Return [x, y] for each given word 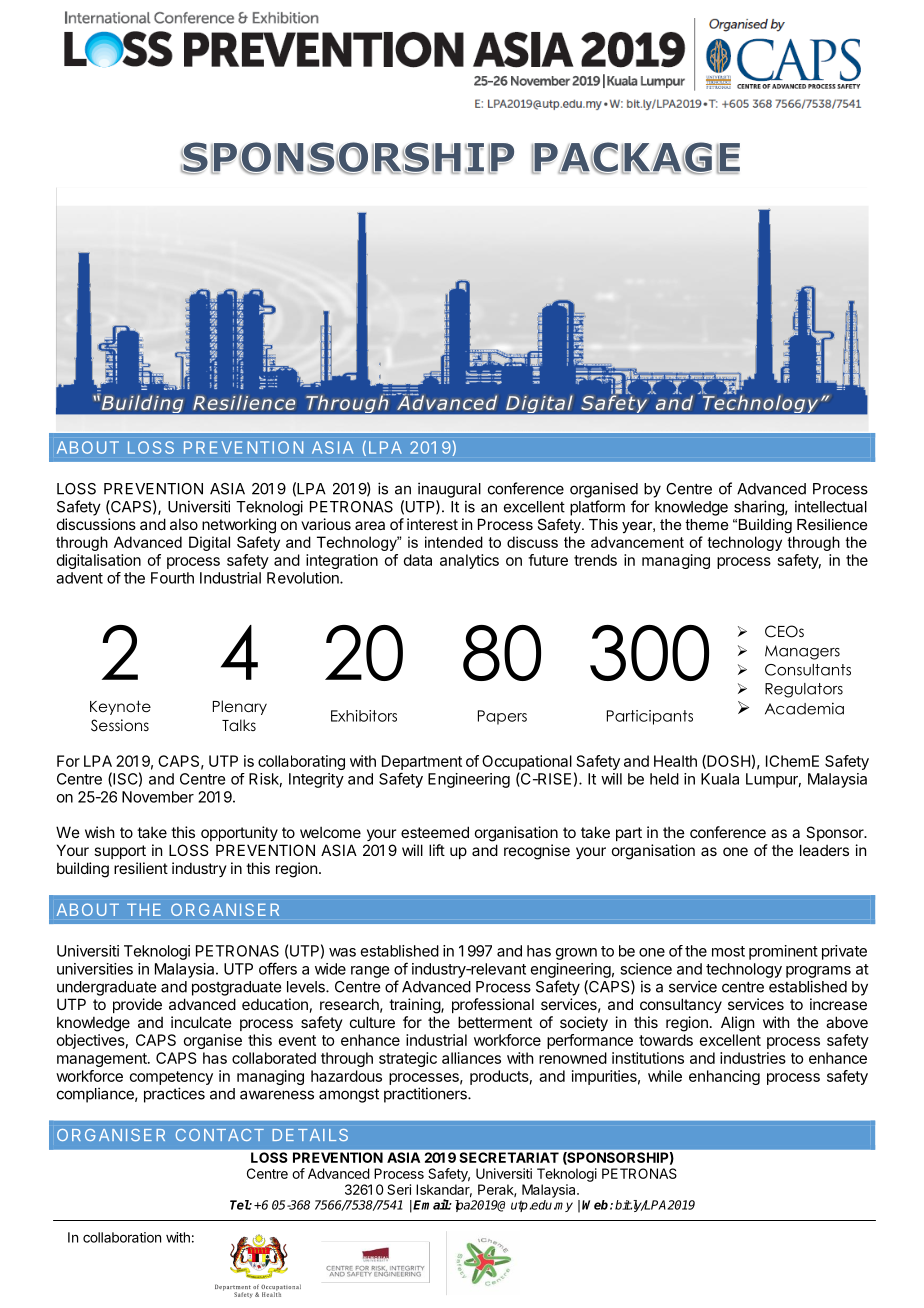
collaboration [122, 1237]
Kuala [720, 779]
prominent [783, 952]
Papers [502, 717]
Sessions [120, 725]
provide [137, 1005]
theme [706, 524]
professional [493, 1005]
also [184, 524]
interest [432, 524]
